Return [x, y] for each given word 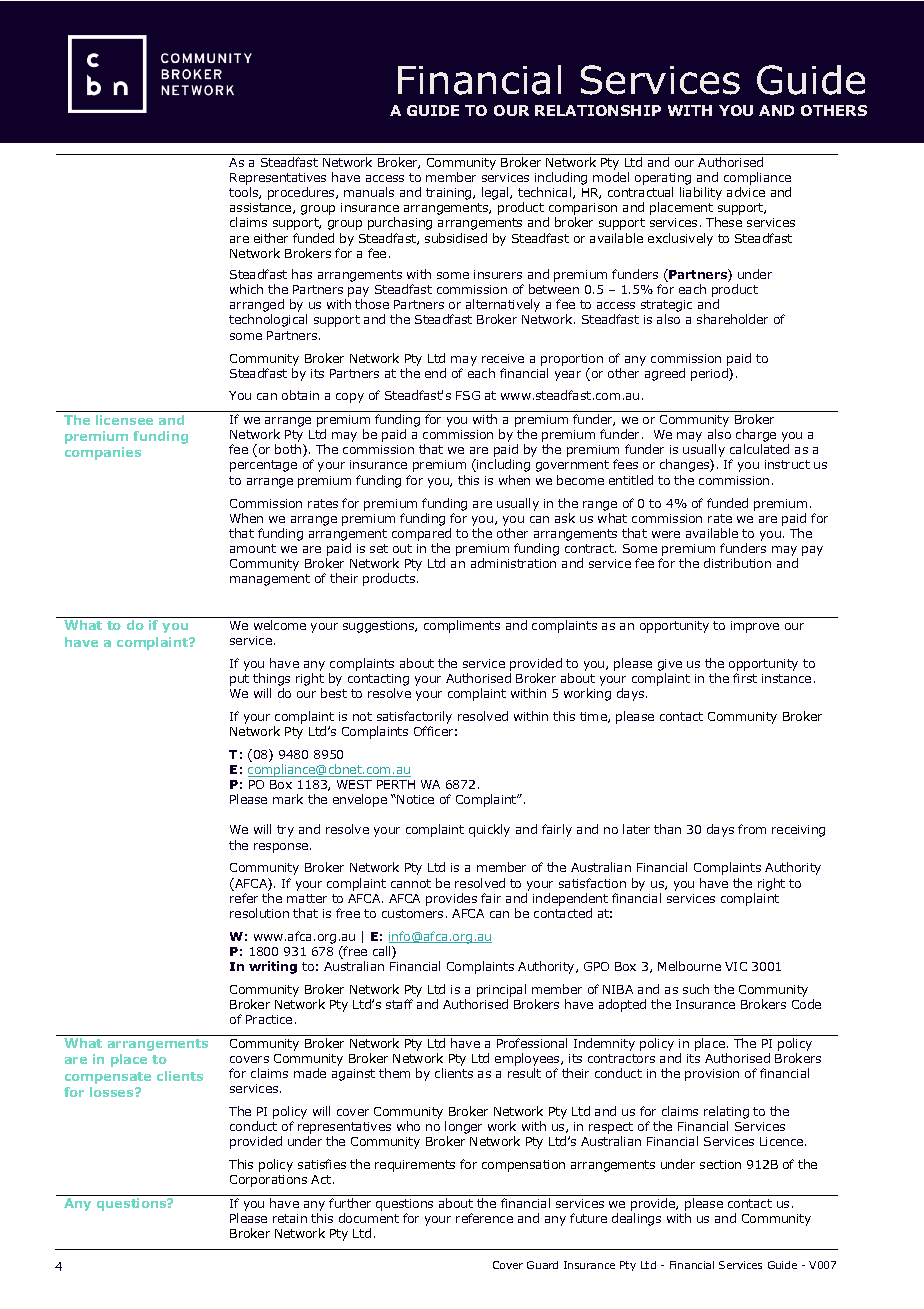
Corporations [268, 1181]
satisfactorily [414, 717]
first [745, 678]
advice [746, 192]
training [450, 194]
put [239, 680]
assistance [262, 208]
